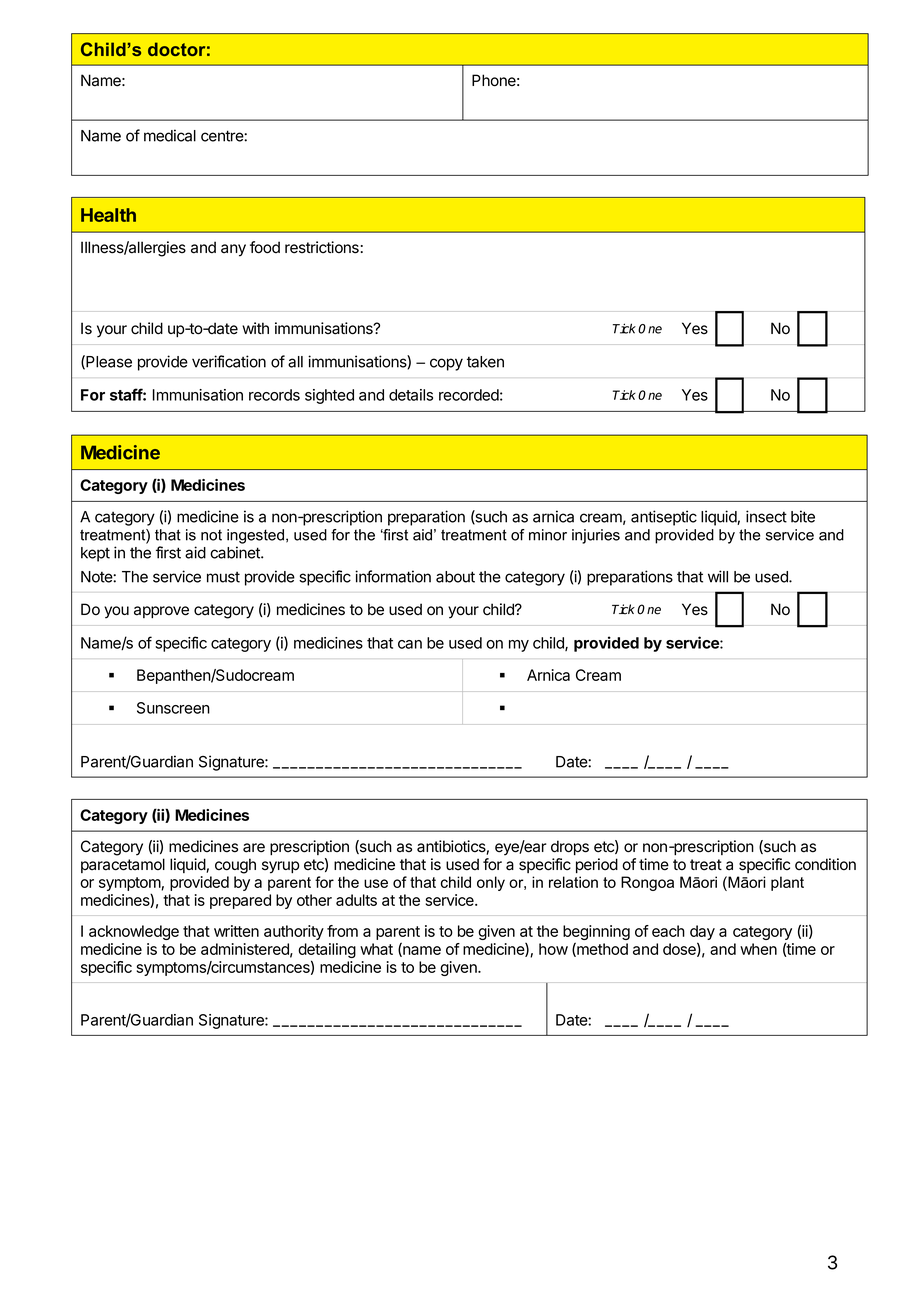 This screenshot has height=1308, width=924. I want to click on acknowledge, so click(134, 932).
